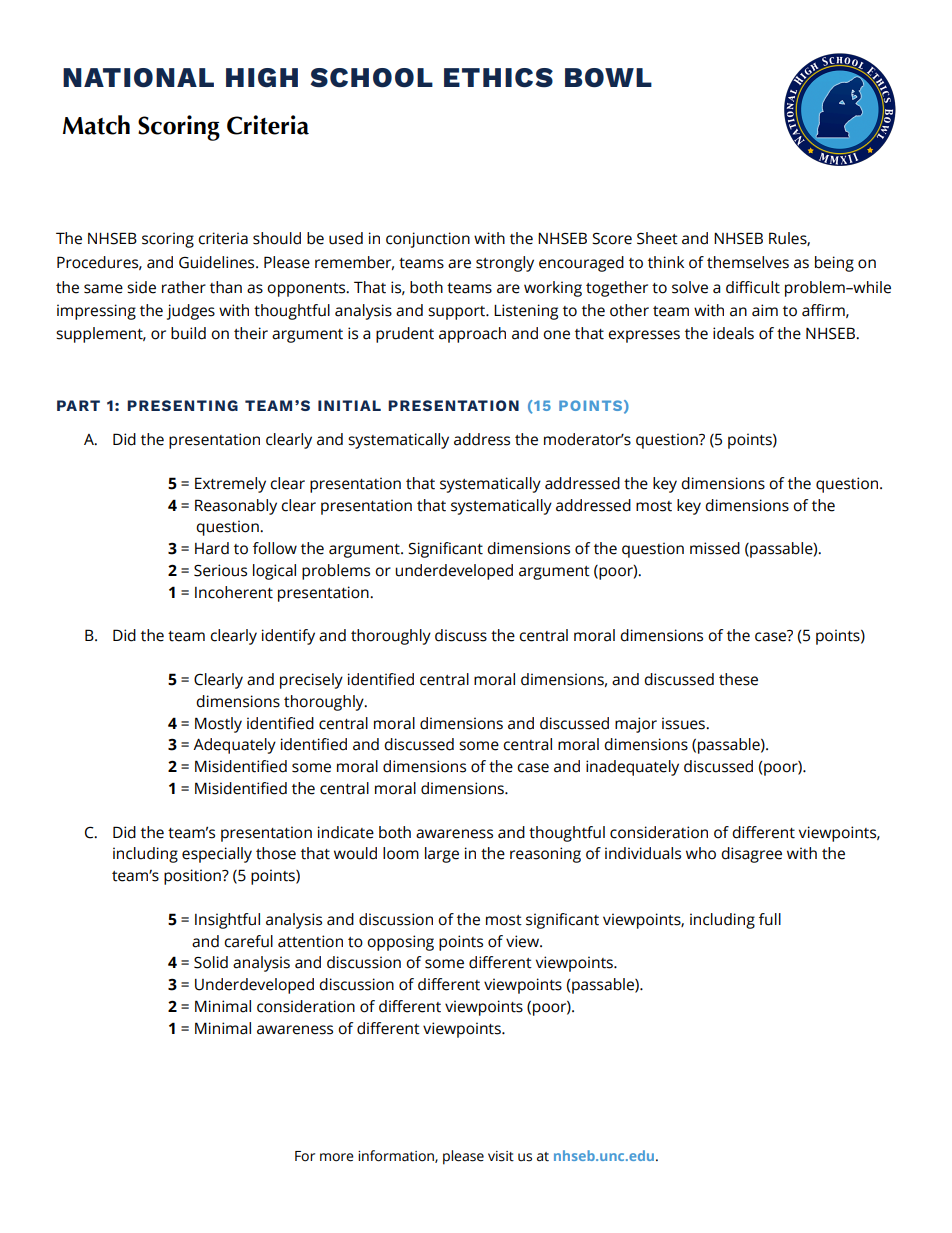  What do you see at coordinates (770, 919) in the screenshot?
I see `full` at bounding box center [770, 919].
